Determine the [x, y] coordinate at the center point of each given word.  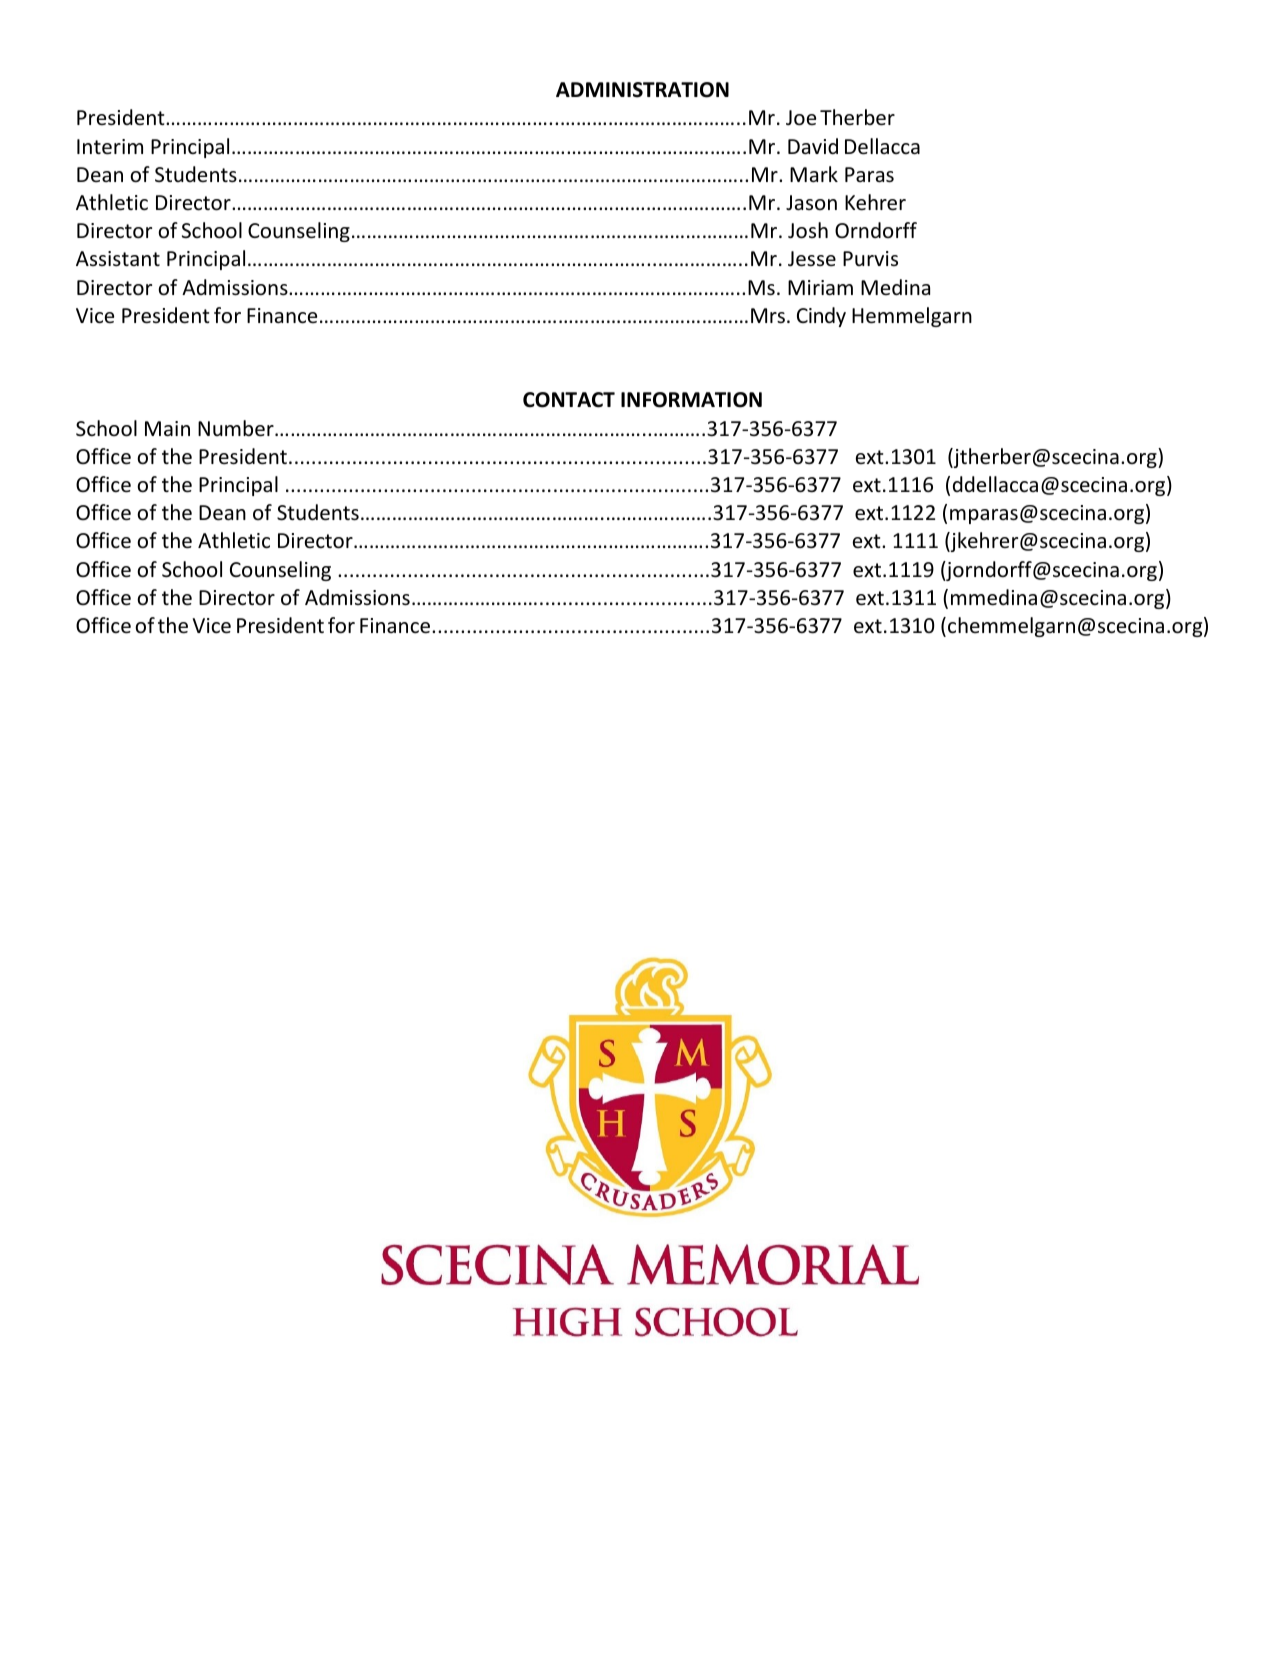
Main [167, 428]
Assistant [118, 258]
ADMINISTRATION [642, 90]
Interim [110, 147]
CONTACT [569, 400]
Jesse [812, 259]
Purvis [870, 258]
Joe [801, 118]
